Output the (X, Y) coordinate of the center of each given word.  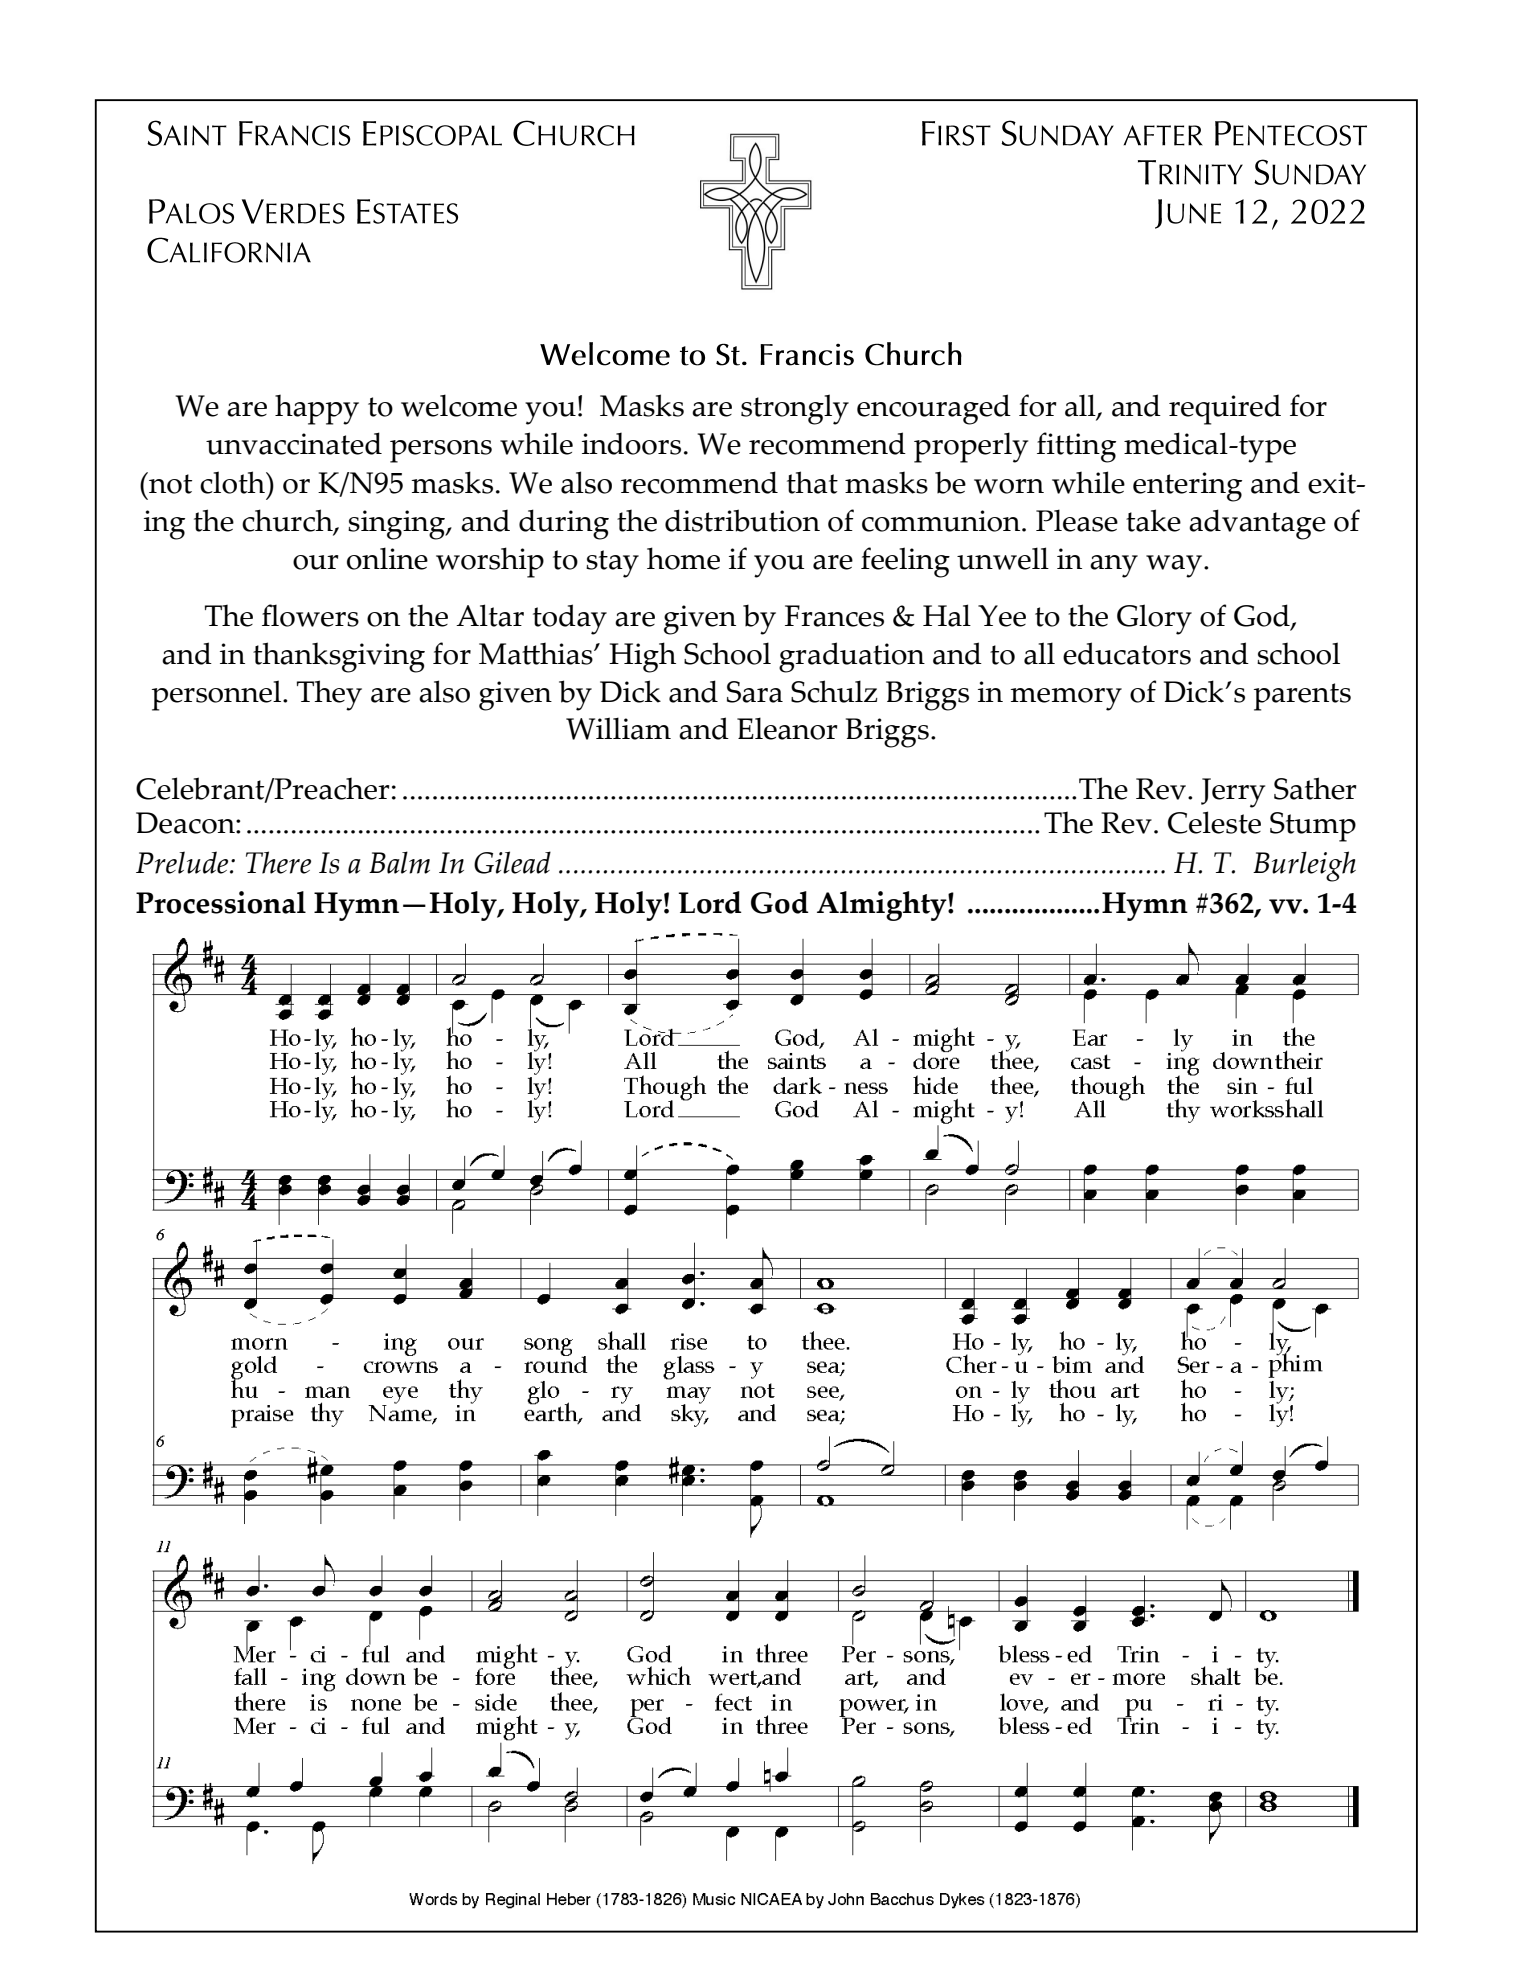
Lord (710, 902)
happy (317, 410)
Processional (221, 902)
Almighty (883, 906)
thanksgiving (339, 657)
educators (1127, 653)
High (642, 657)
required (1225, 409)
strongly (795, 409)
